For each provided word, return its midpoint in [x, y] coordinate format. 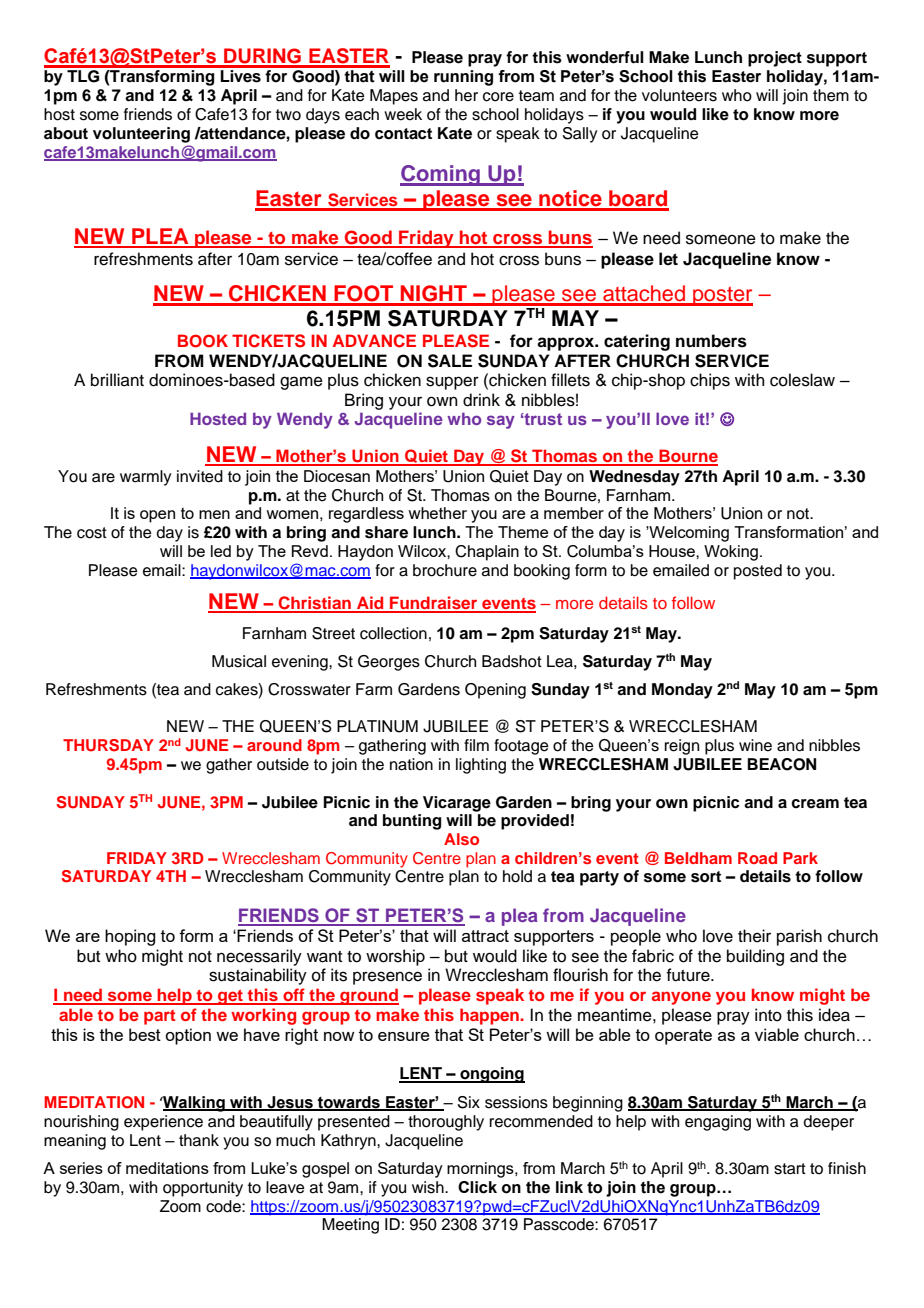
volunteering [141, 135]
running [463, 78]
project [775, 59]
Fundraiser [434, 604]
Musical [239, 661]
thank [199, 1140]
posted [758, 572]
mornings [481, 1170]
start [790, 1169]
